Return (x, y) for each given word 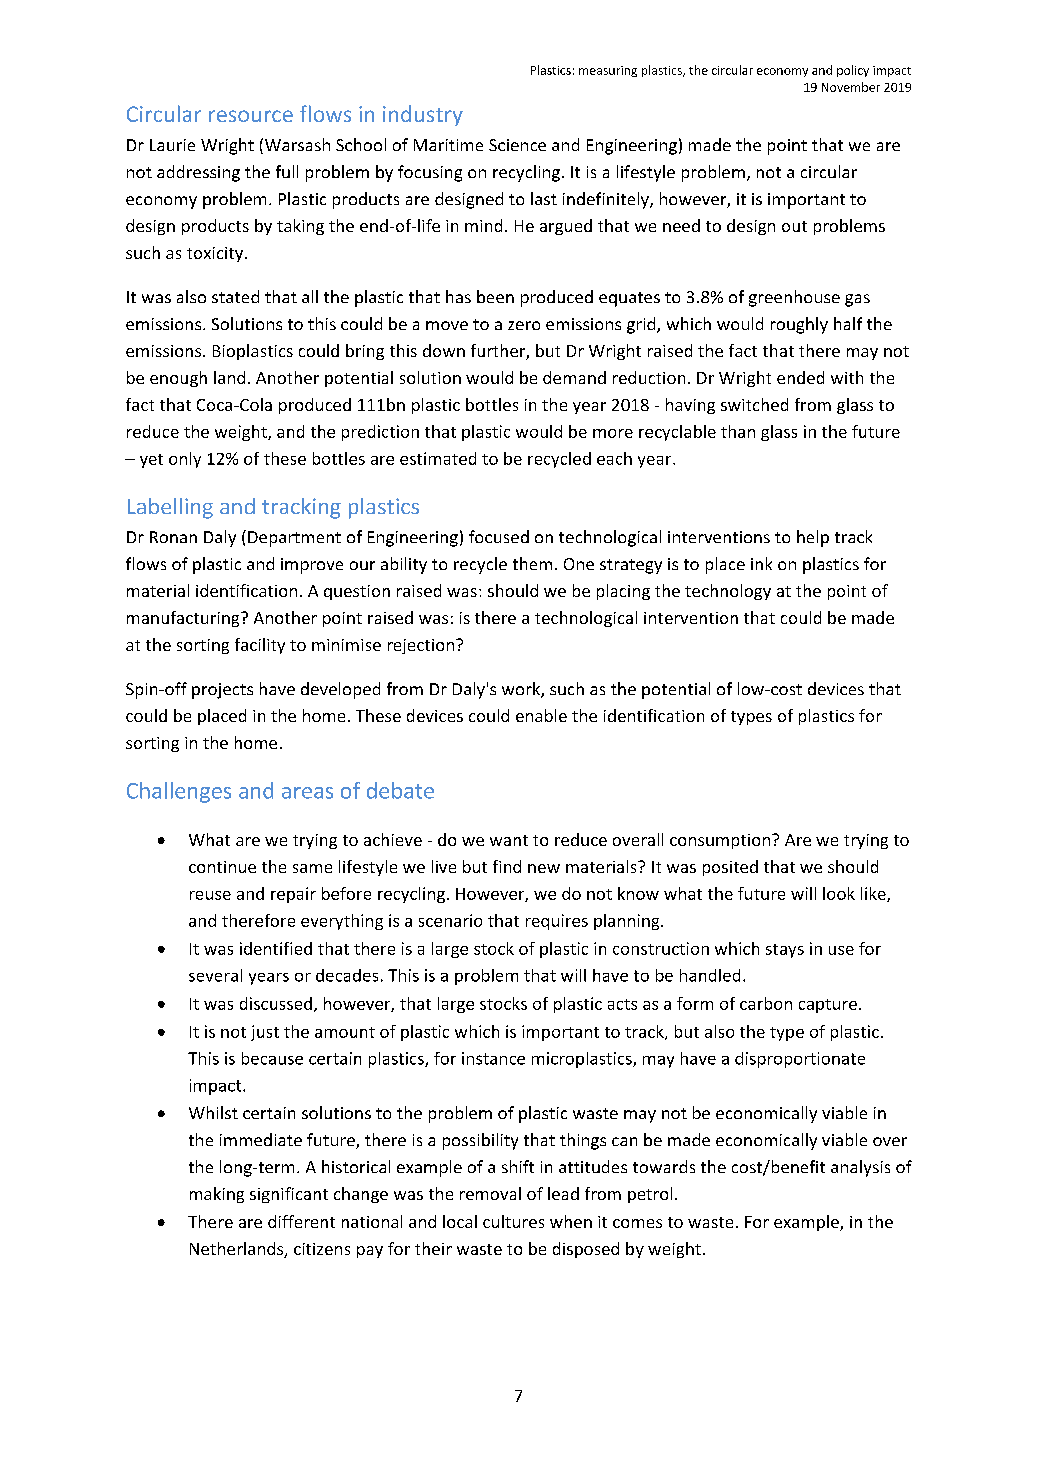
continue (222, 867)
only (185, 460)
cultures (513, 1221)
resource (251, 116)
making (217, 1195)
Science (517, 145)
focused (499, 536)
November (851, 87)
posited (730, 868)
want (509, 840)
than (738, 431)
